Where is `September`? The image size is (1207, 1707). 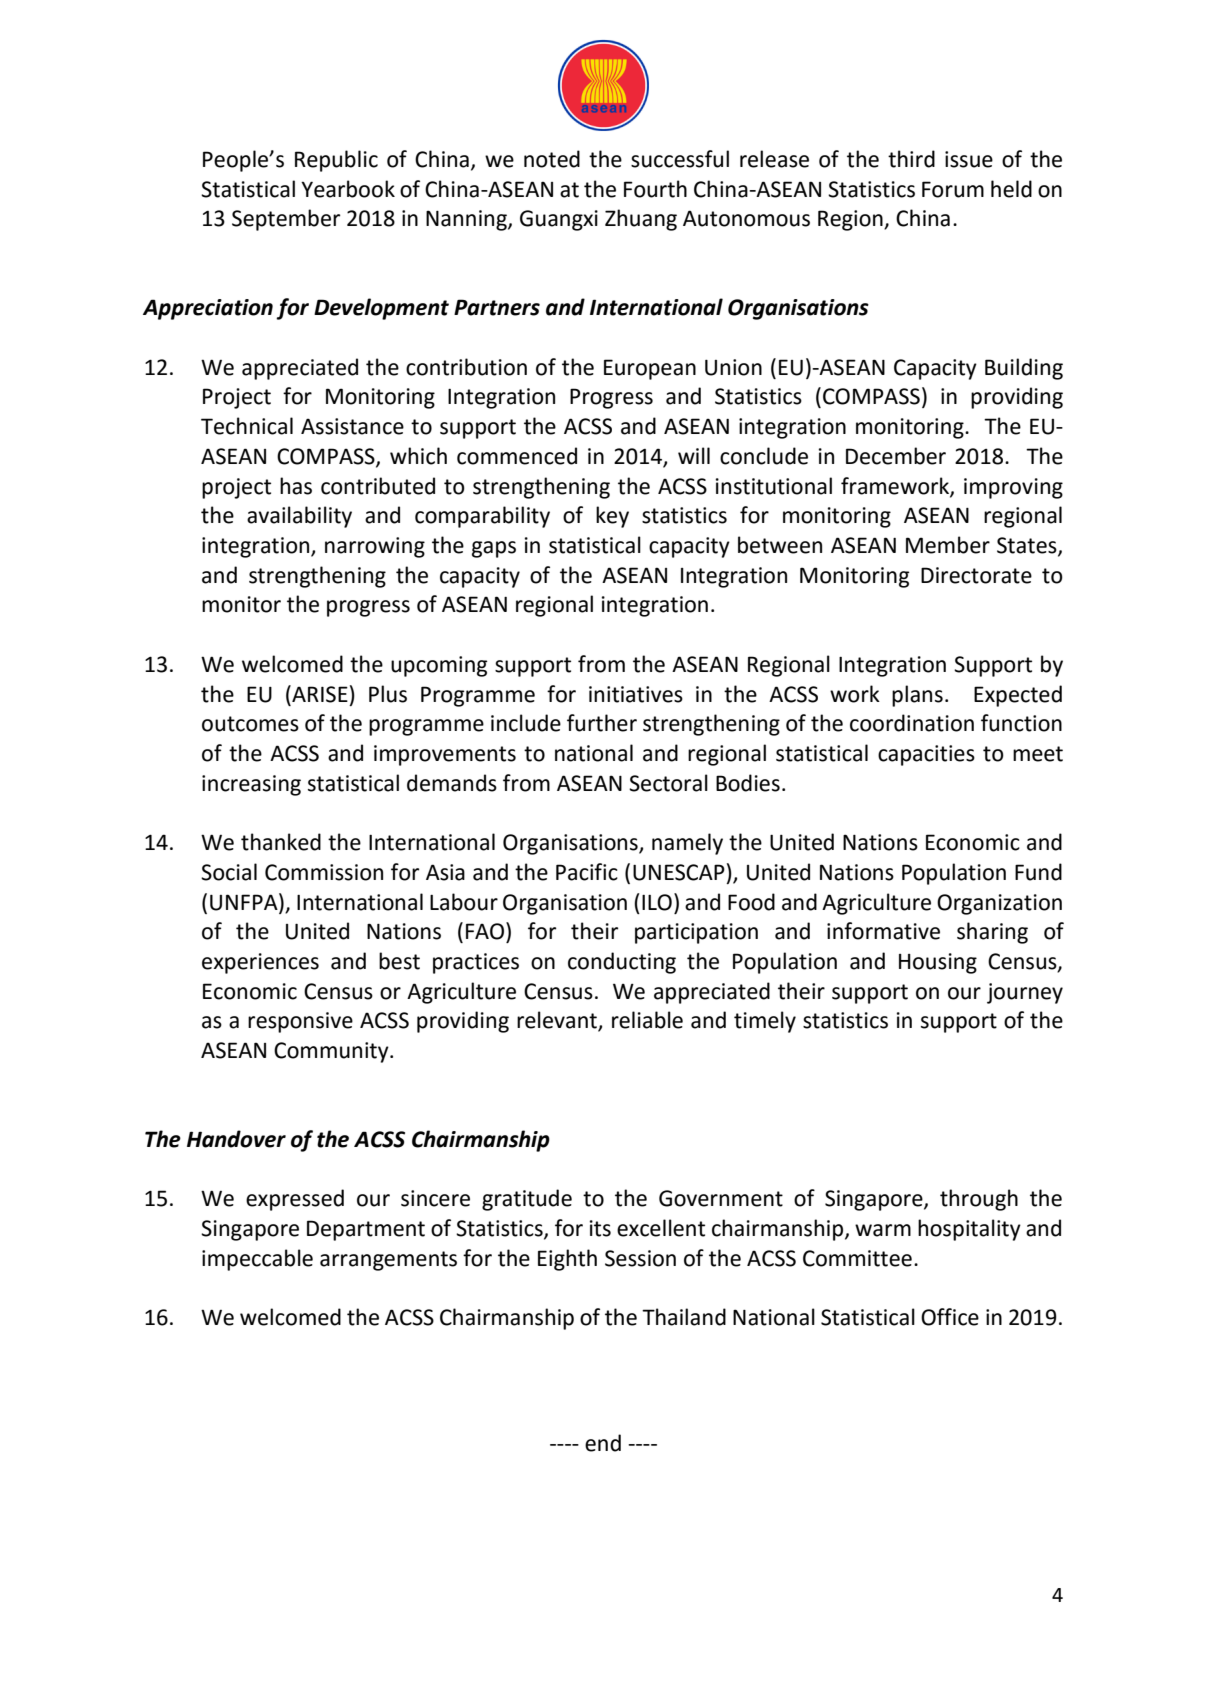 September is located at coordinates (286, 220).
